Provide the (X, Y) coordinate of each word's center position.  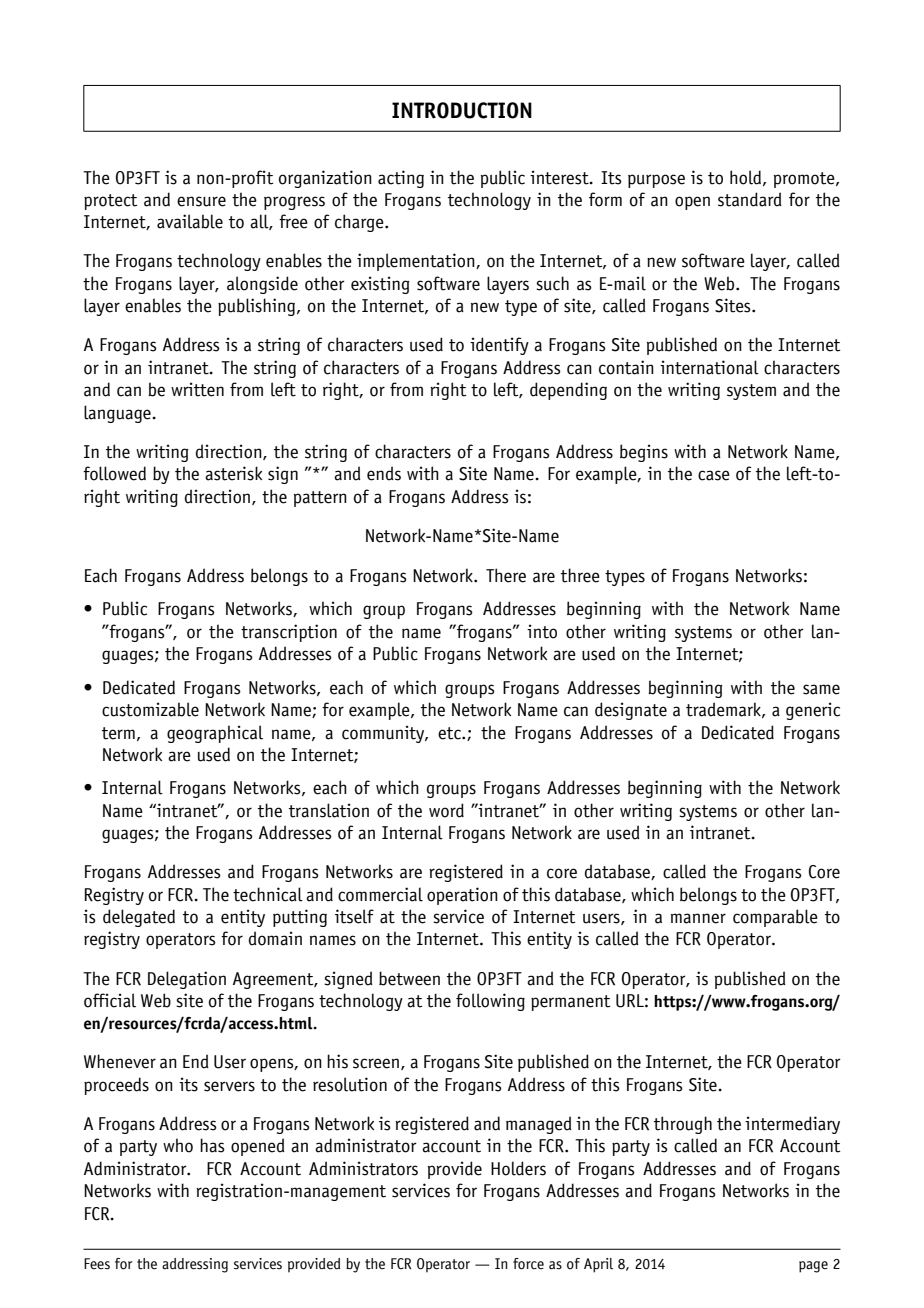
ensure (201, 201)
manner (698, 918)
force (528, 1264)
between (409, 978)
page (813, 1267)
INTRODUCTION (462, 110)
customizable (150, 709)
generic (813, 711)
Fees (97, 1264)
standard (750, 199)
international (709, 367)
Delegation (187, 980)
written (197, 389)
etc (450, 733)
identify (499, 346)
